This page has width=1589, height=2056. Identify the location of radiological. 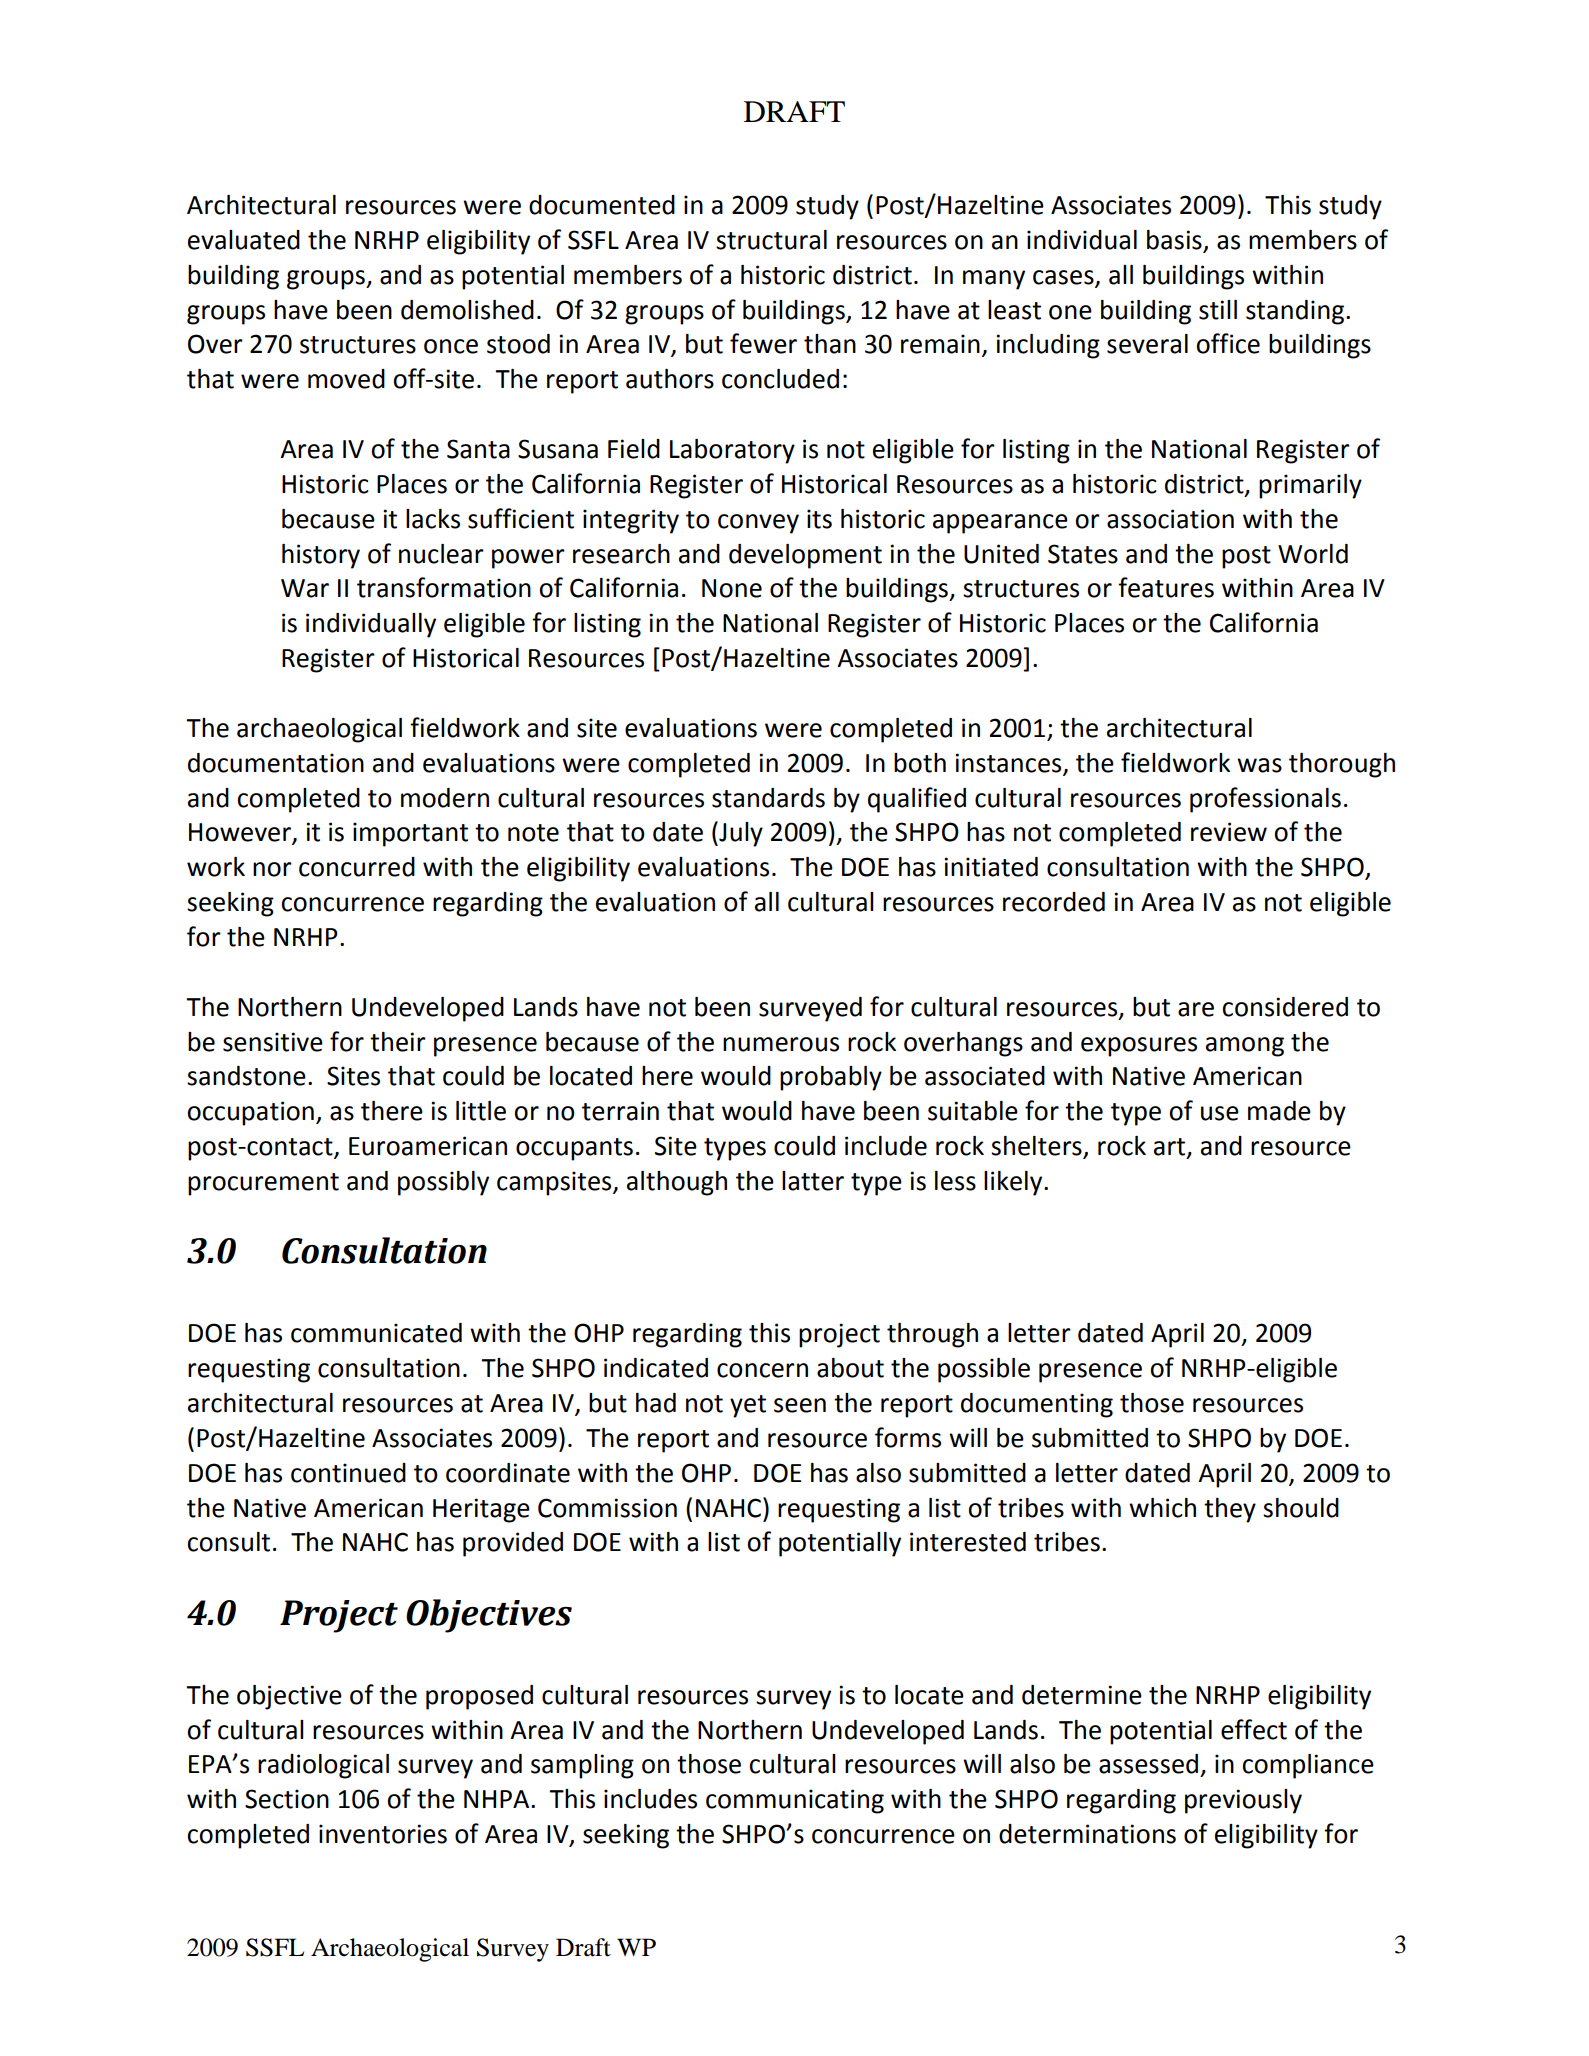
(323, 1766).
